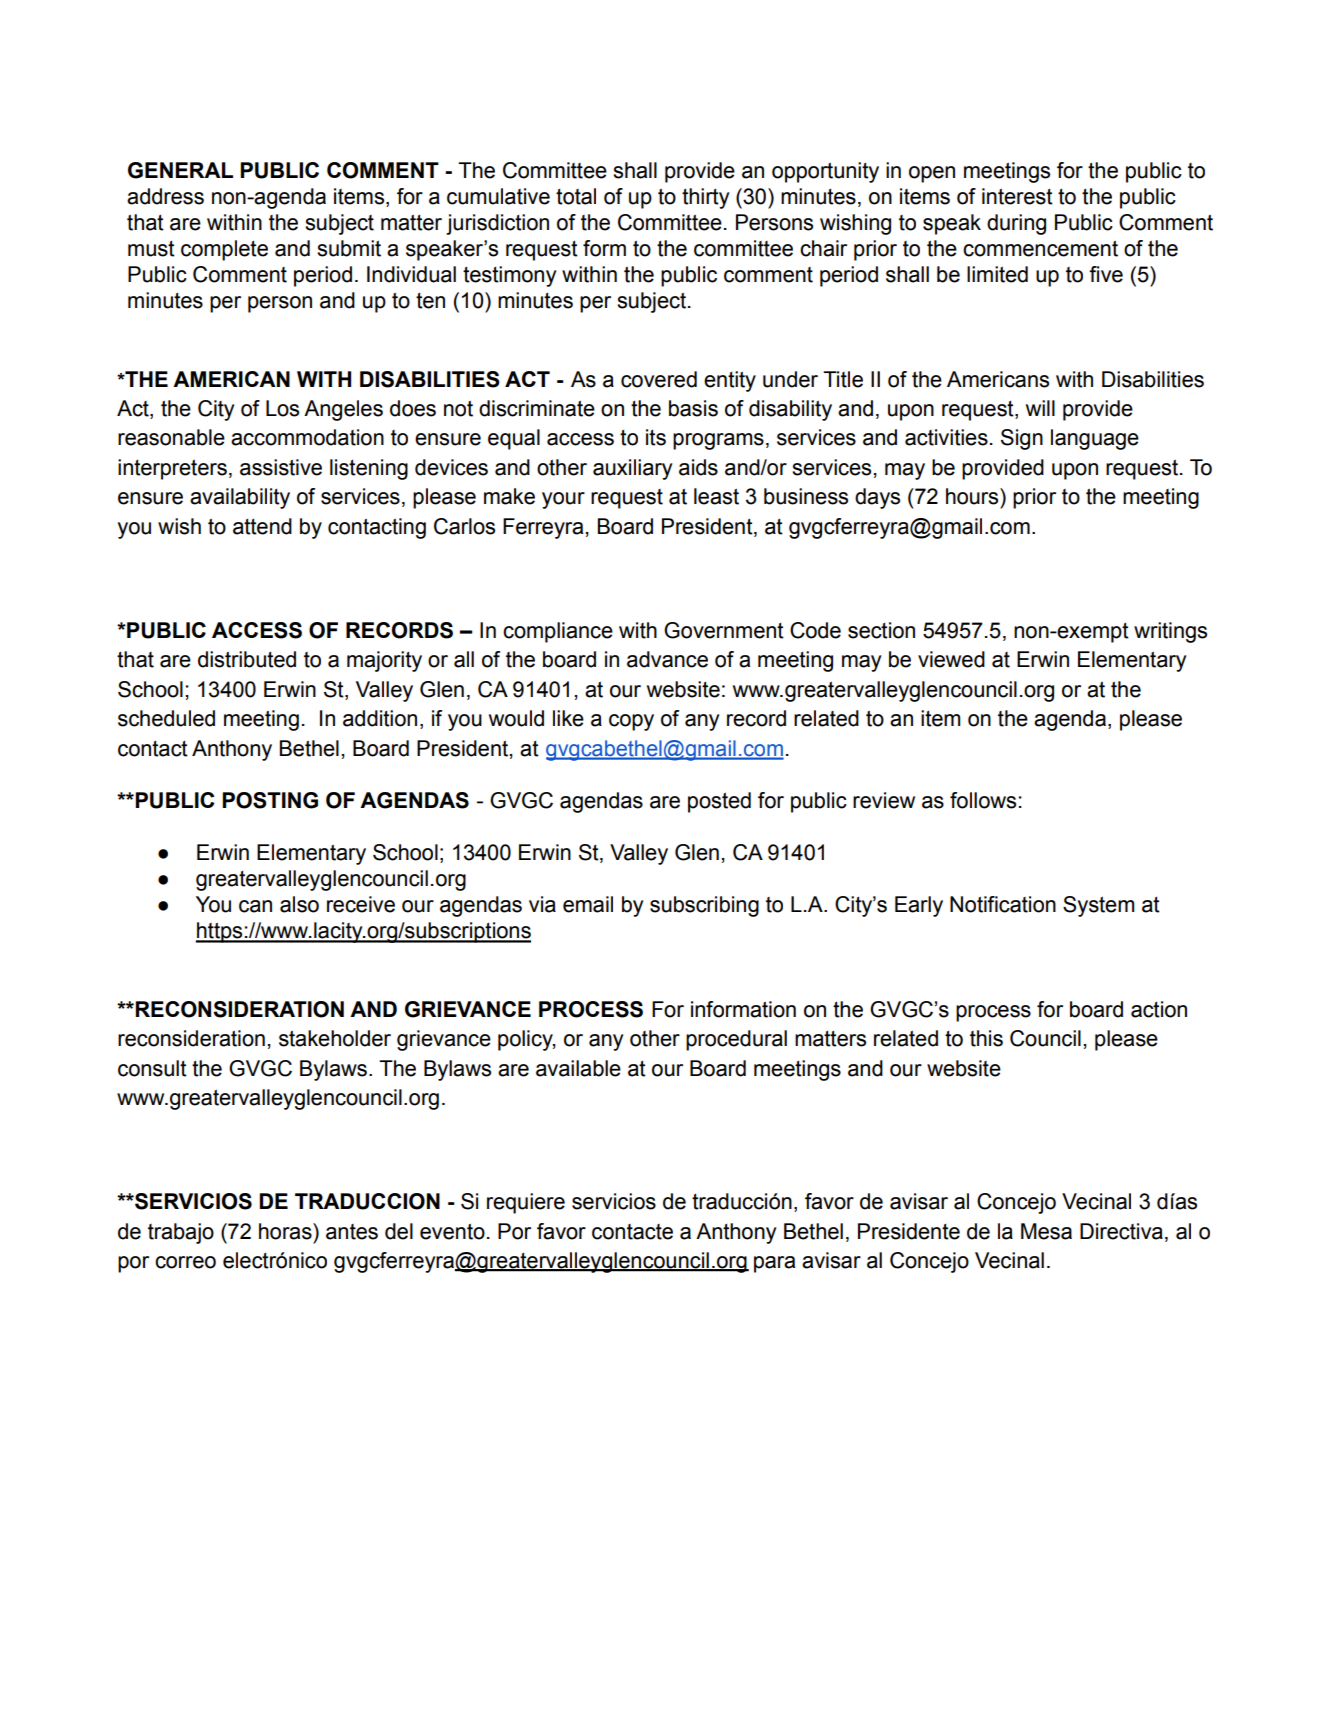 The width and height of the page is (1332, 1724). Describe the element at coordinates (631, 722) in the page. I see `copy` at that location.
